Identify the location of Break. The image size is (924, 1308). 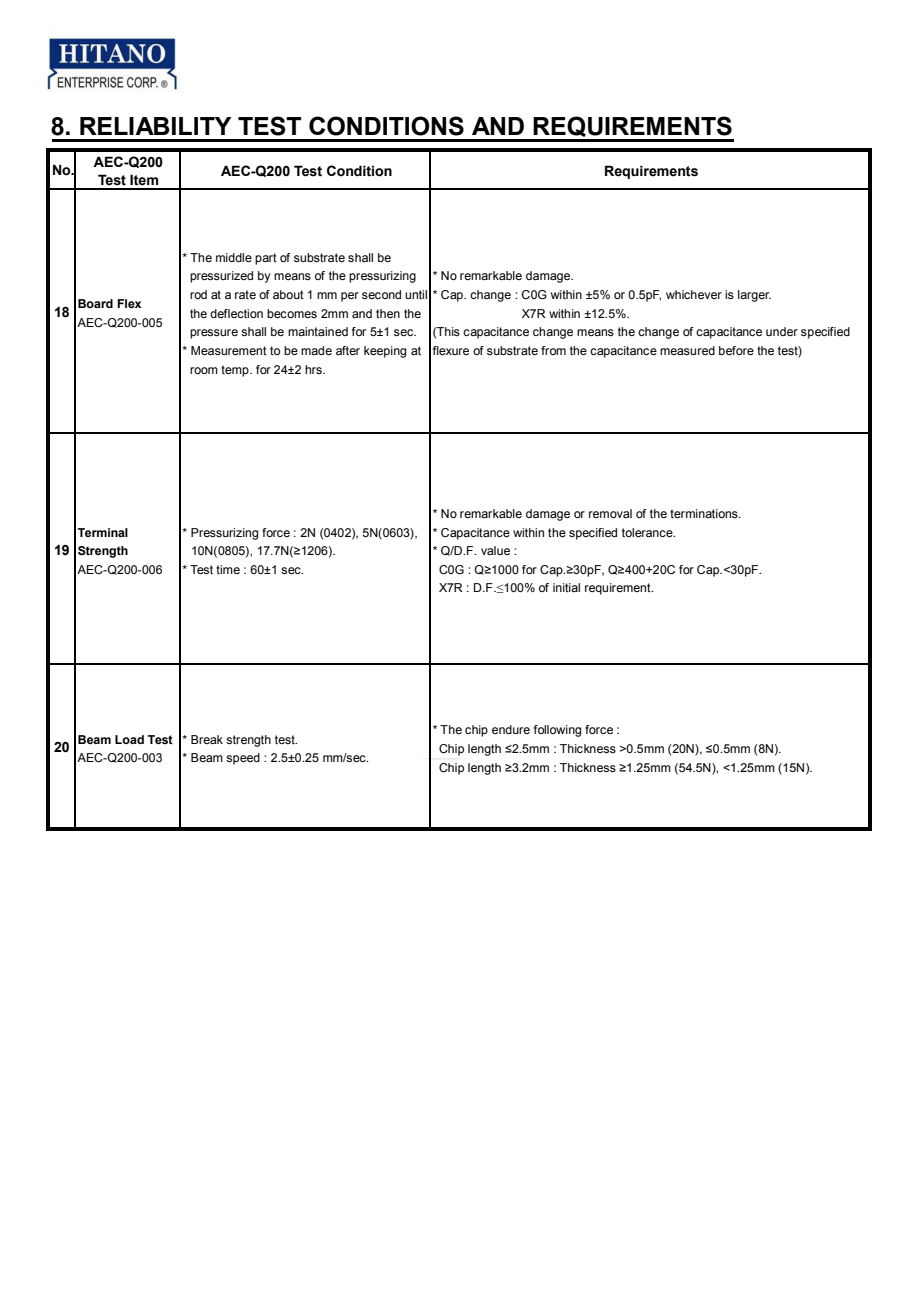
(207, 739).
